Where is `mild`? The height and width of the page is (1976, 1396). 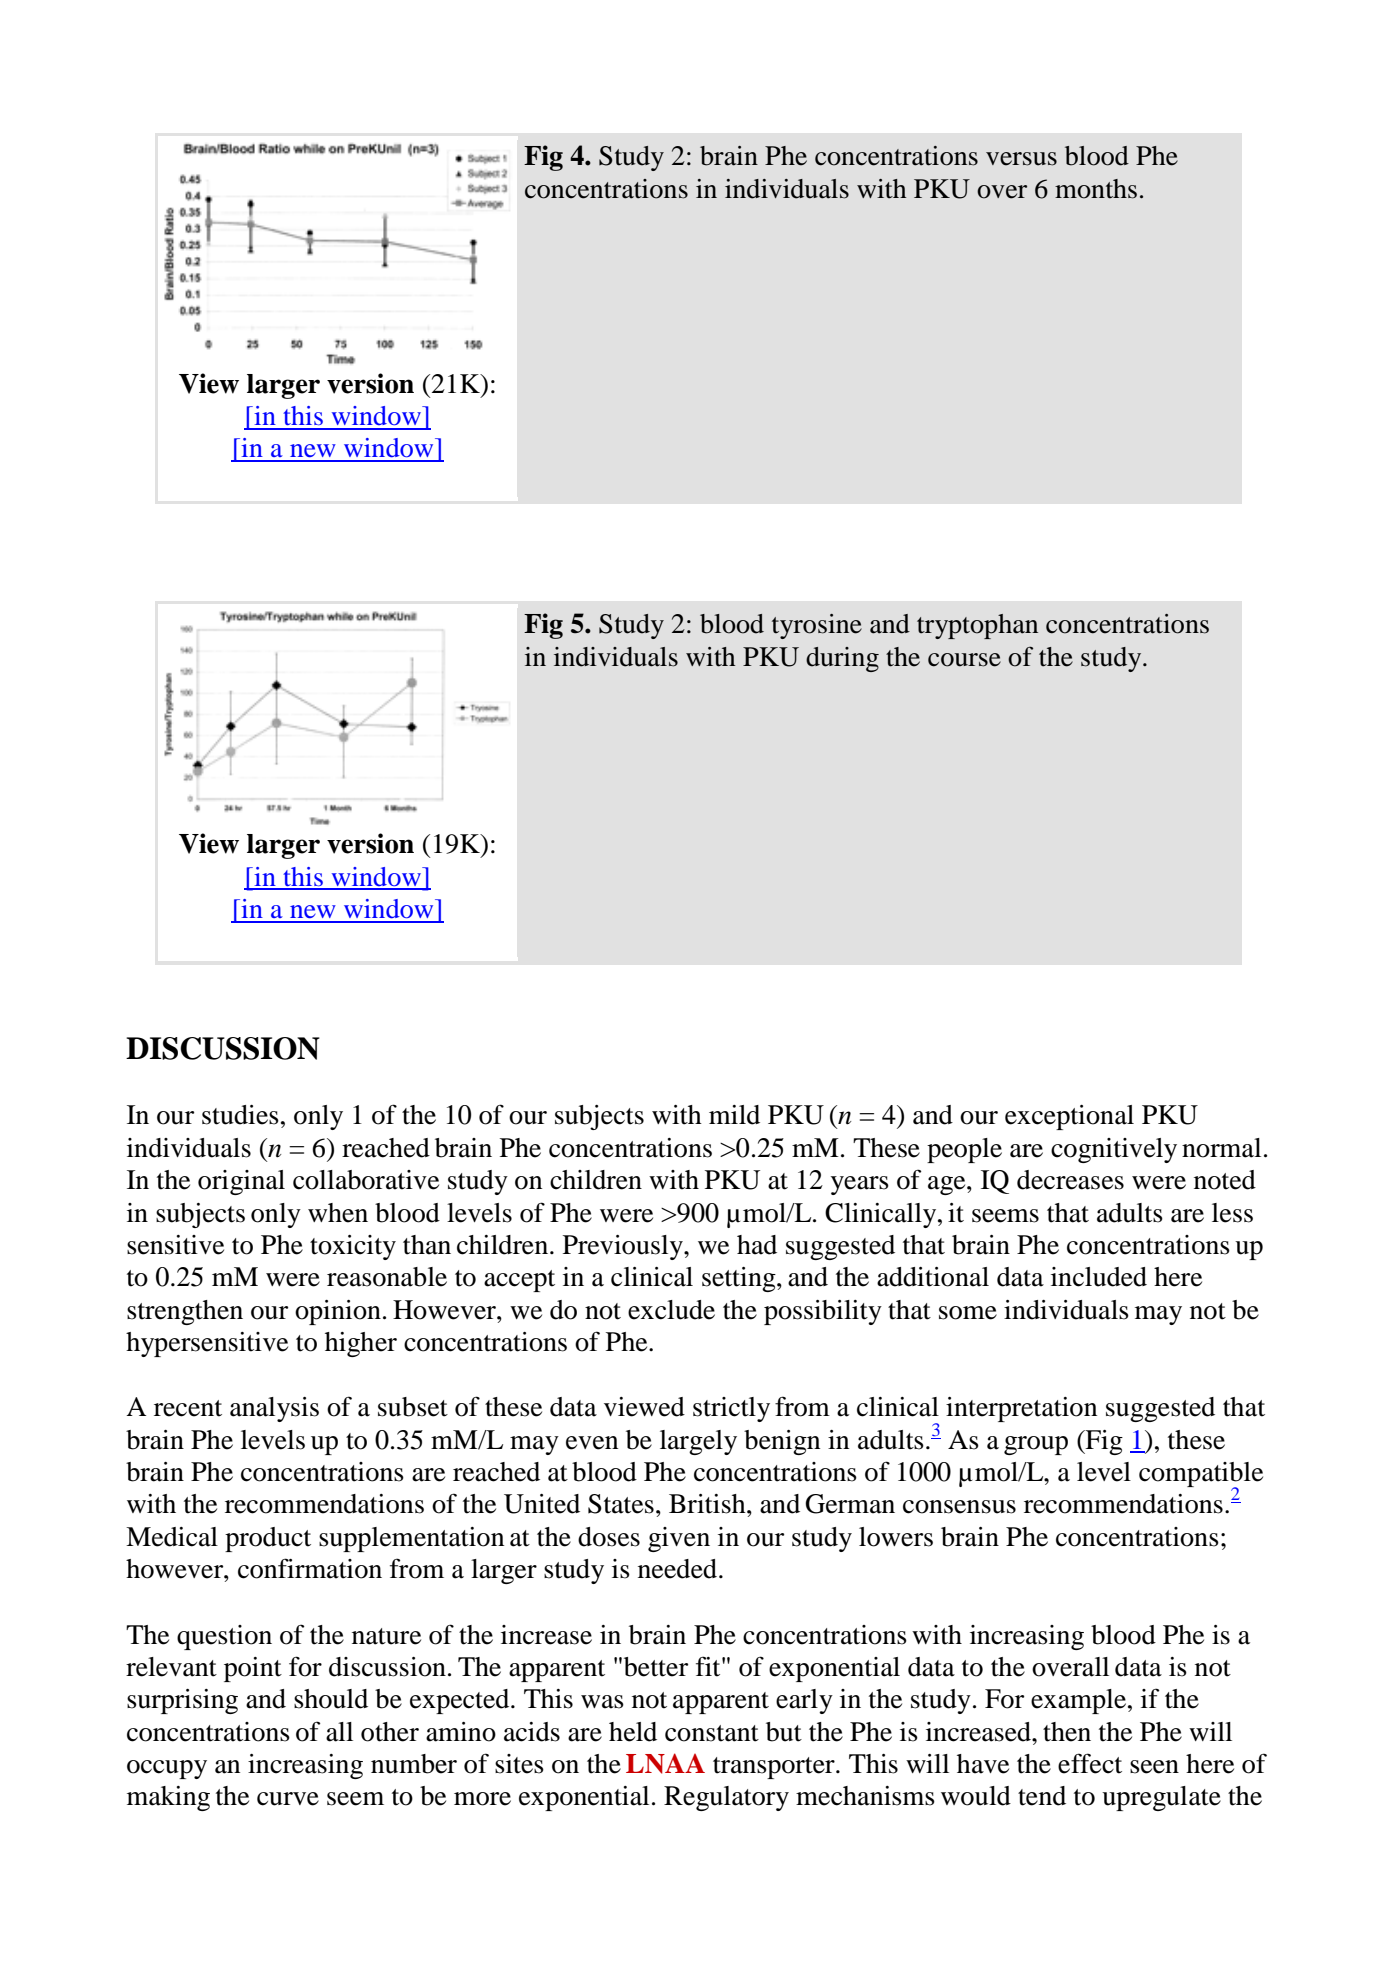
mild is located at coordinates (734, 1115).
